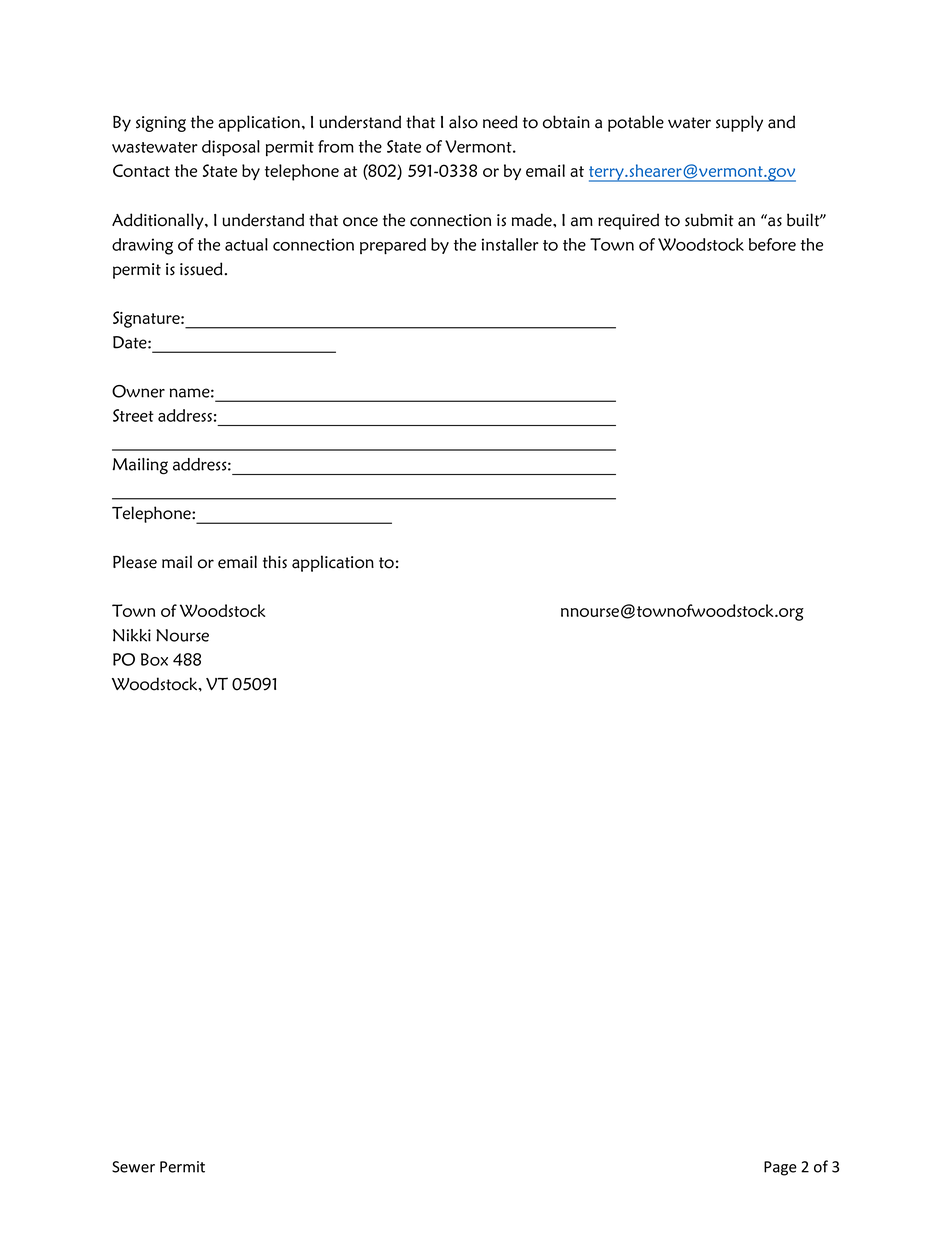 This page has height=1233, width=952. Describe the element at coordinates (231, 148) in the page. I see `disposal` at that location.
